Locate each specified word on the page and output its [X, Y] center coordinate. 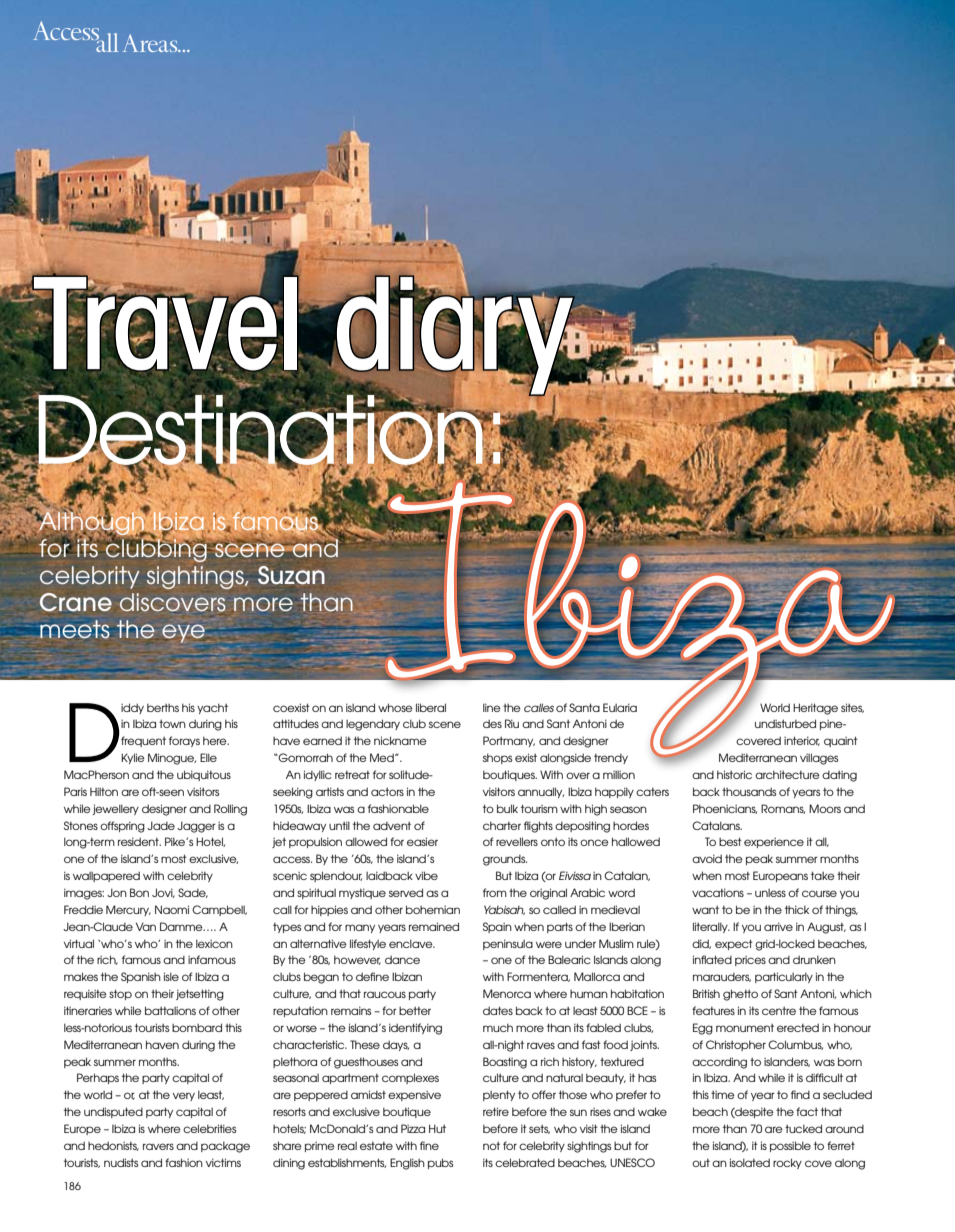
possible [790, 1146]
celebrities [209, 1128]
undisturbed [785, 723]
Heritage [815, 709]
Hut [437, 1128]
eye [183, 633]
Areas [151, 43]
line [492, 708]
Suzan [291, 575]
